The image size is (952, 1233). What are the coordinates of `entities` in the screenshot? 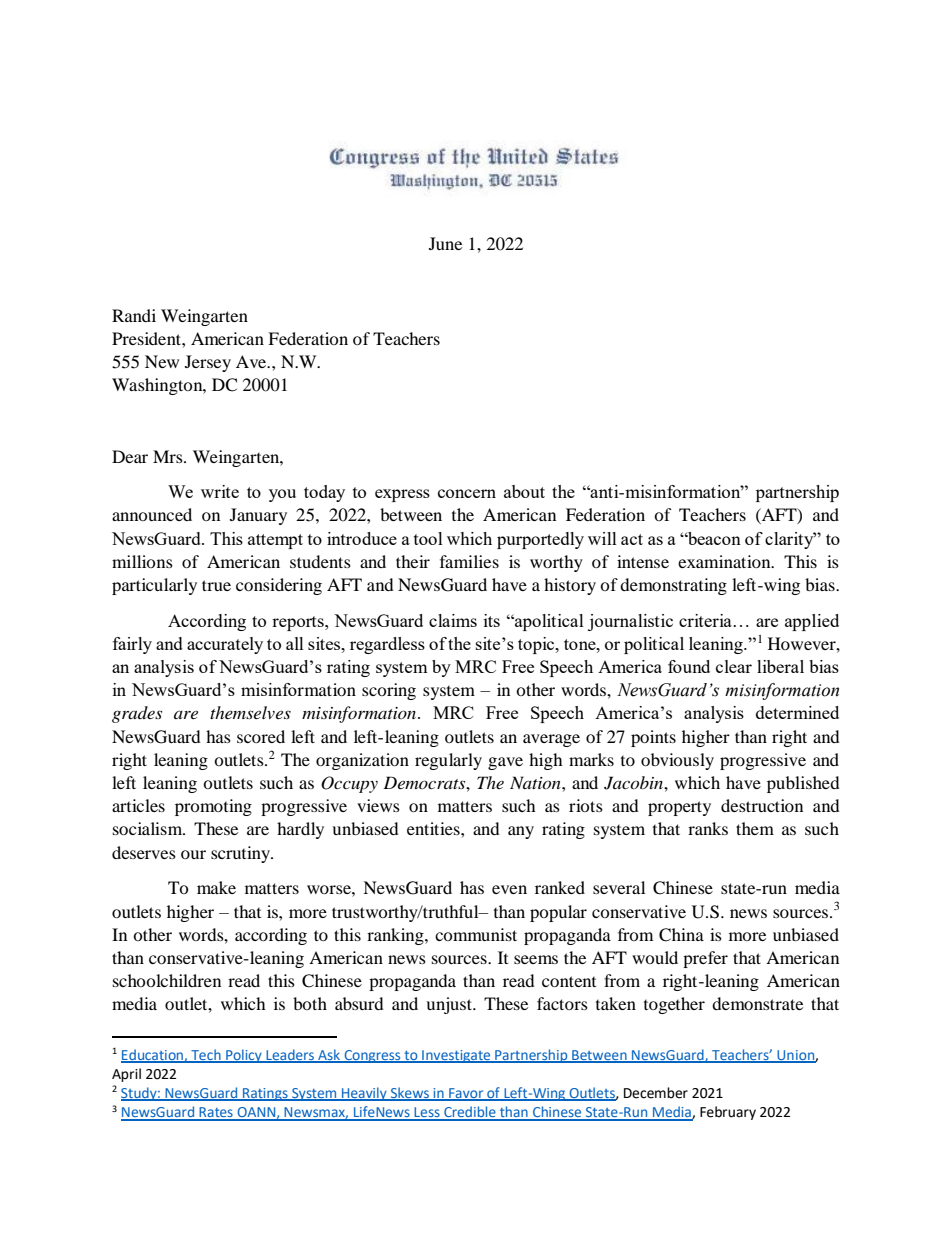 It's located at (434, 828).
